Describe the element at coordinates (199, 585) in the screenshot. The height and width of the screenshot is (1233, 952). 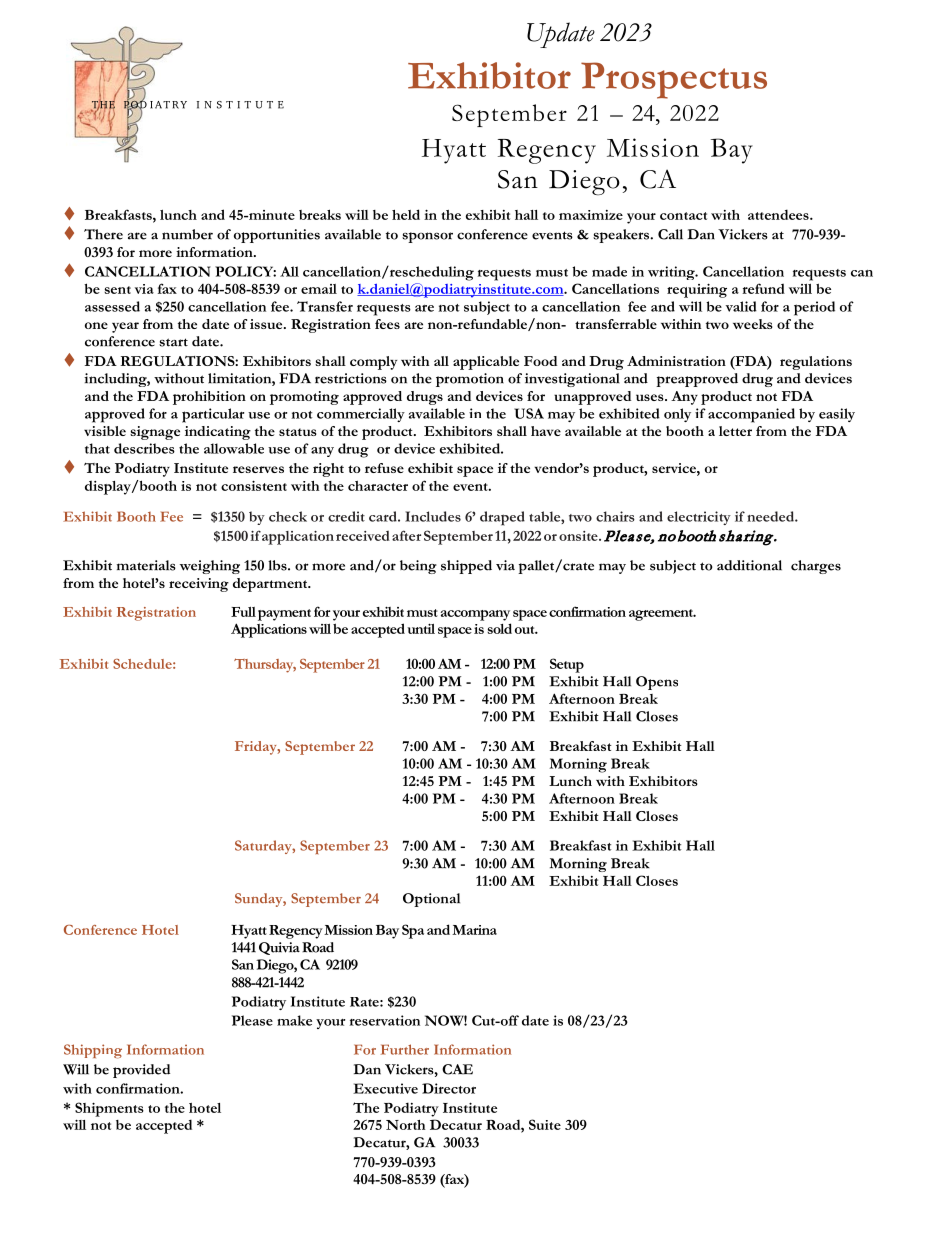
I see `receiving` at that location.
